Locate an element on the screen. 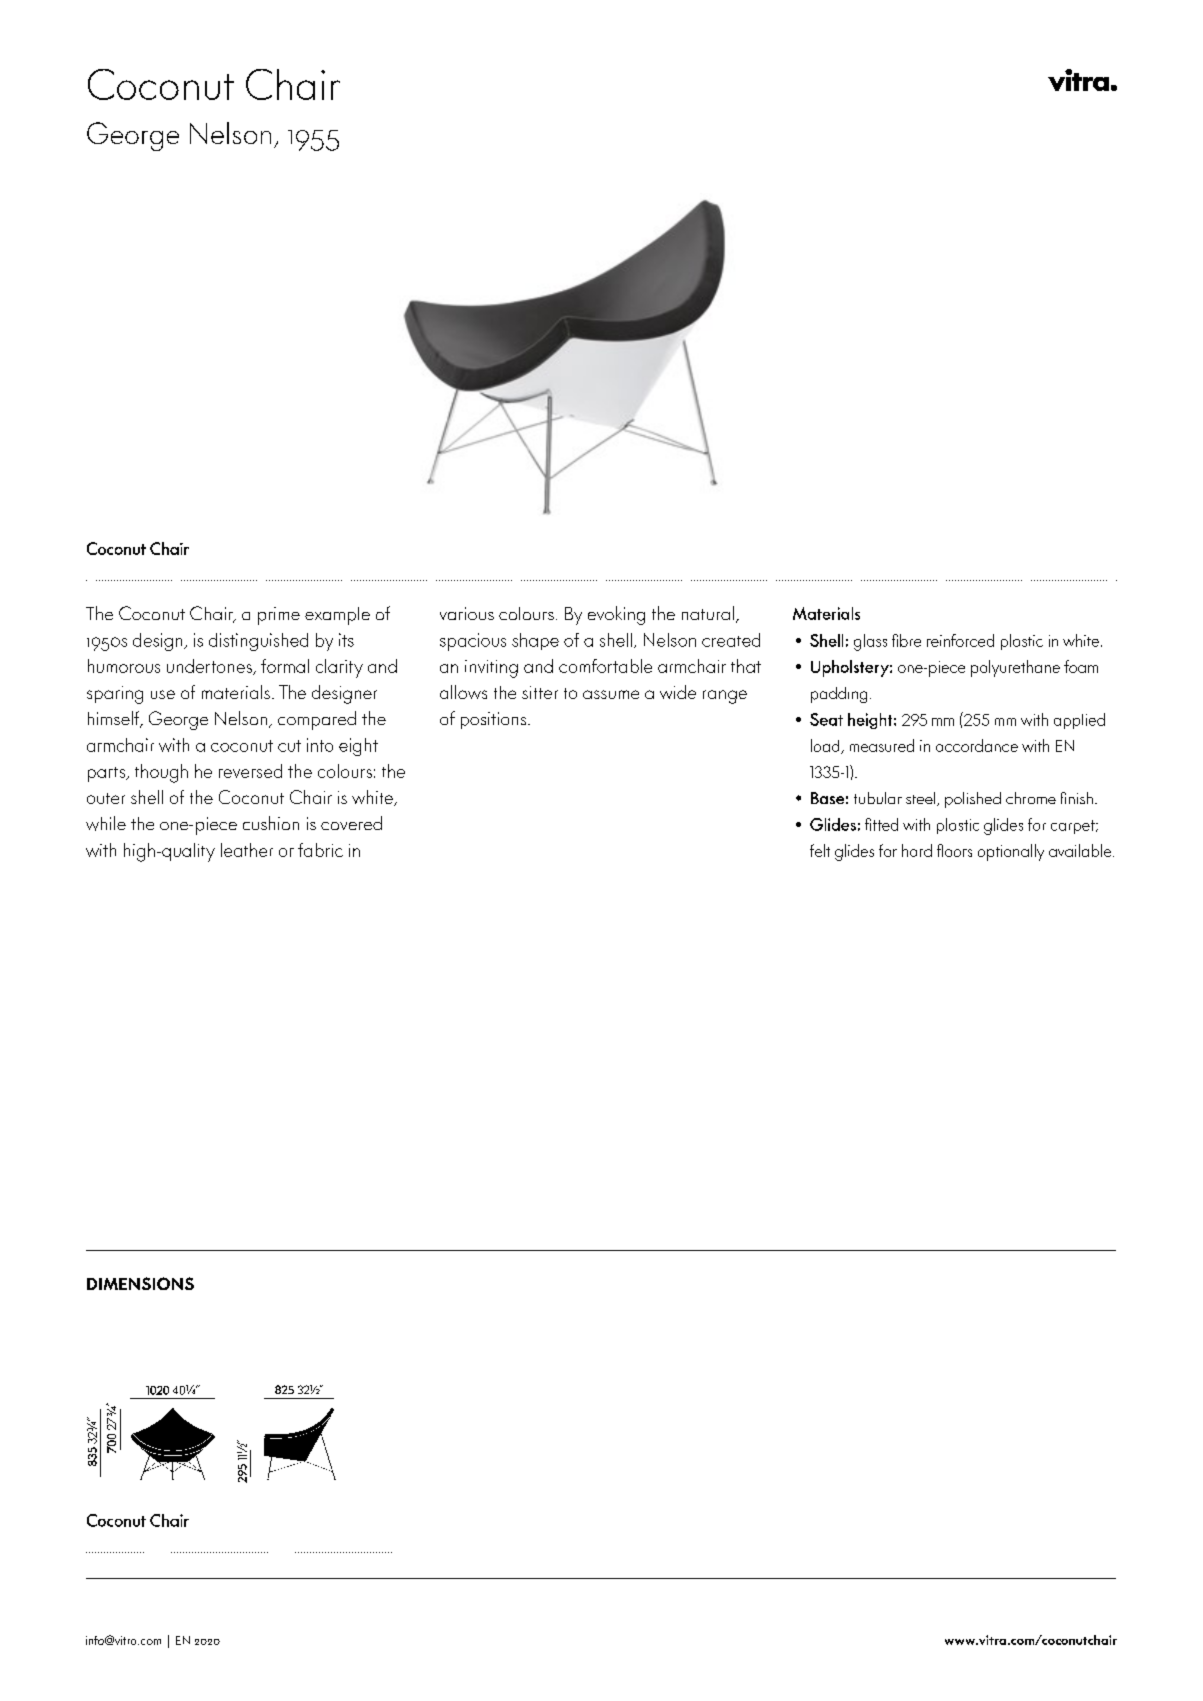  accordance is located at coordinates (977, 745).
